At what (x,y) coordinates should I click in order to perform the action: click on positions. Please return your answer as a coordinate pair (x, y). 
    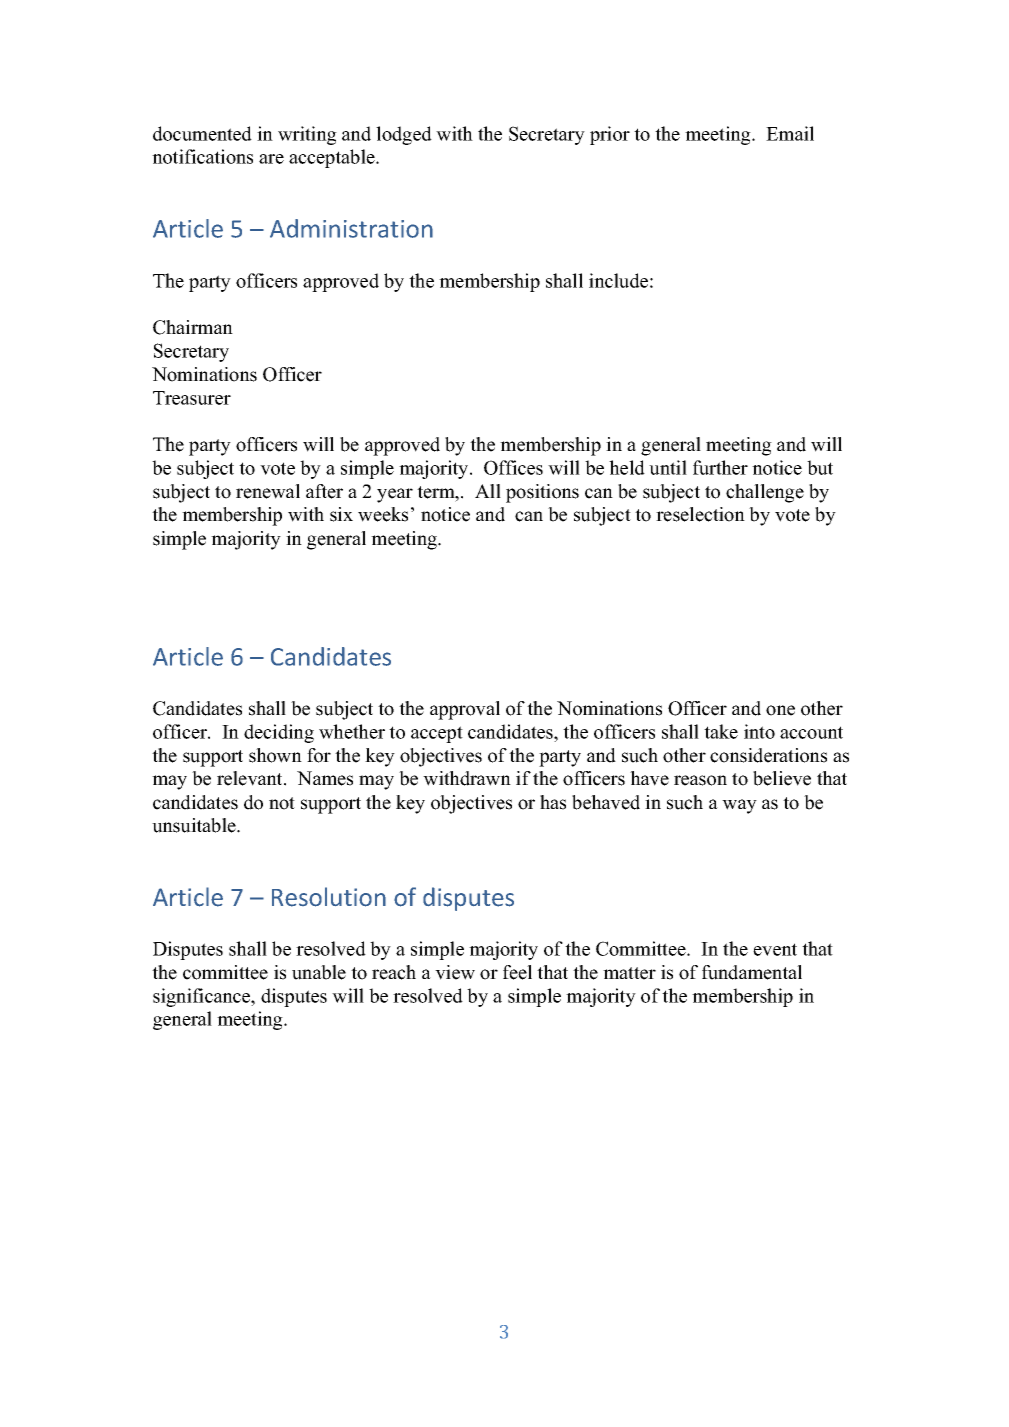
    Looking at the image, I should click on (542, 493).
